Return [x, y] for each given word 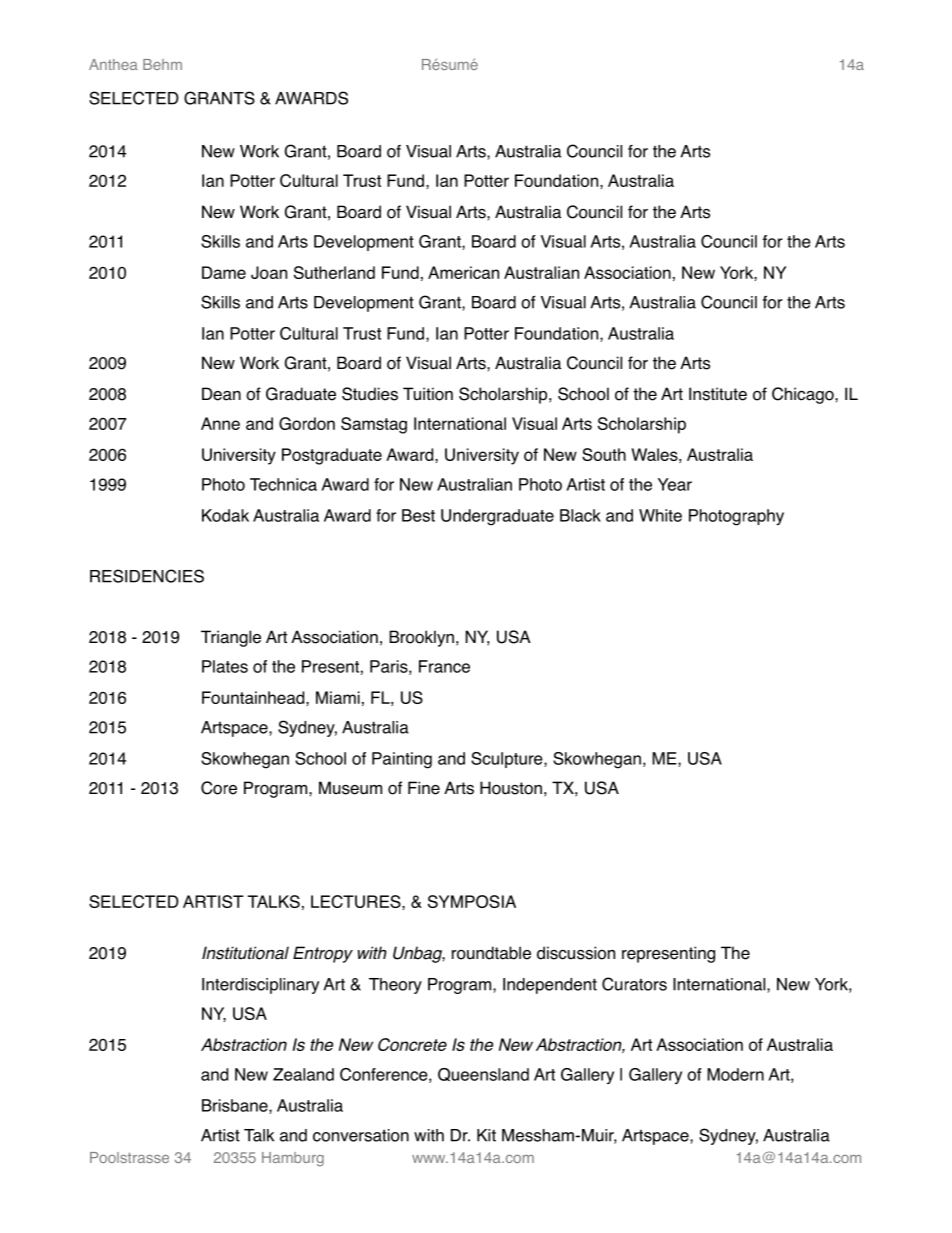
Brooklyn [421, 638]
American [463, 272]
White [660, 515]
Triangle [231, 638]
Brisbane [236, 1106]
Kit [486, 1135]
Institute [718, 394]
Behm [162, 64]
